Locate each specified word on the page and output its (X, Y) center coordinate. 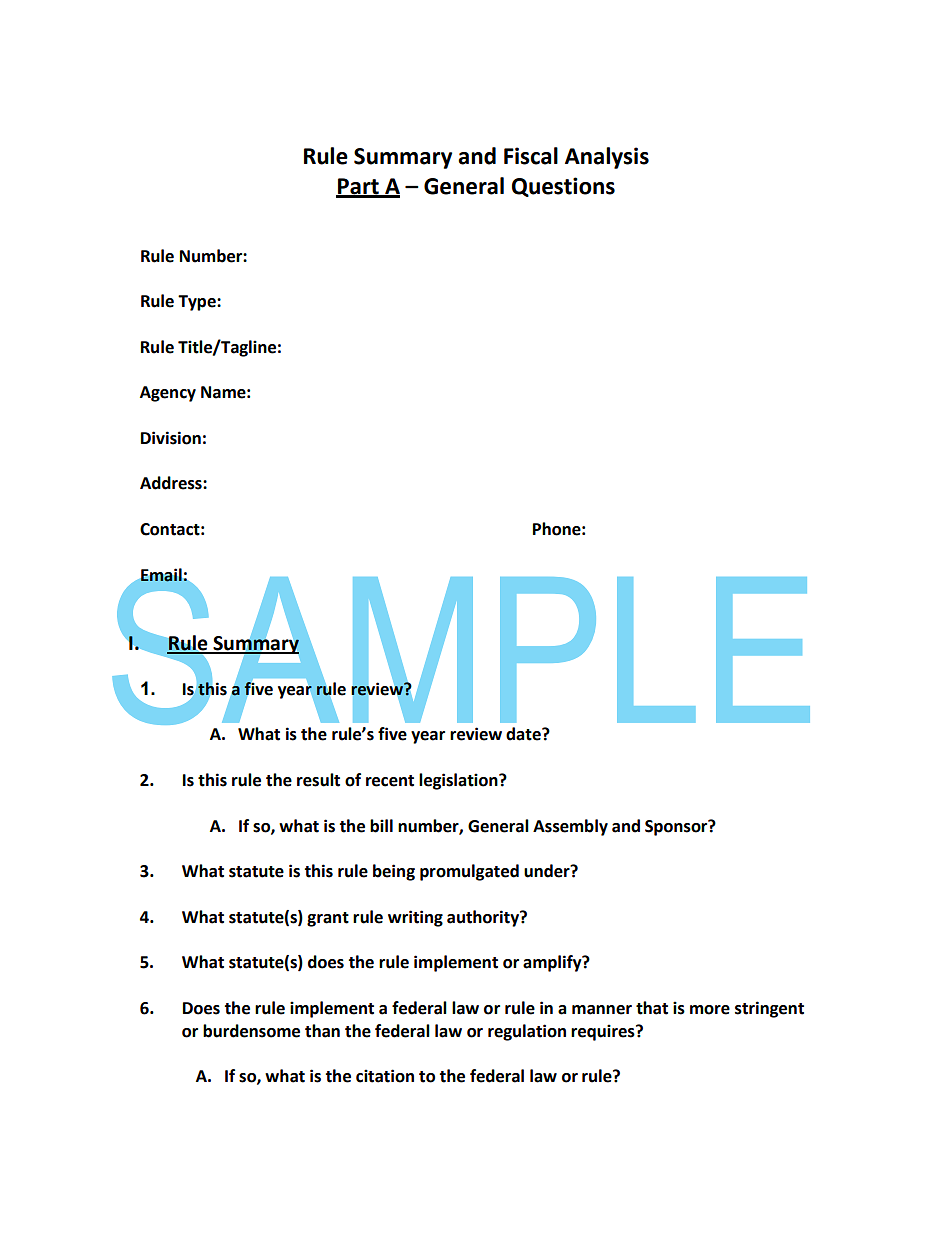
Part (358, 187)
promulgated (469, 872)
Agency (168, 394)
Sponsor (677, 827)
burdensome (251, 1031)
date (524, 734)
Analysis (607, 158)
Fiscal (531, 156)
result (318, 780)
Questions (563, 187)
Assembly (570, 827)
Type (198, 303)
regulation (527, 1032)
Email (162, 575)
